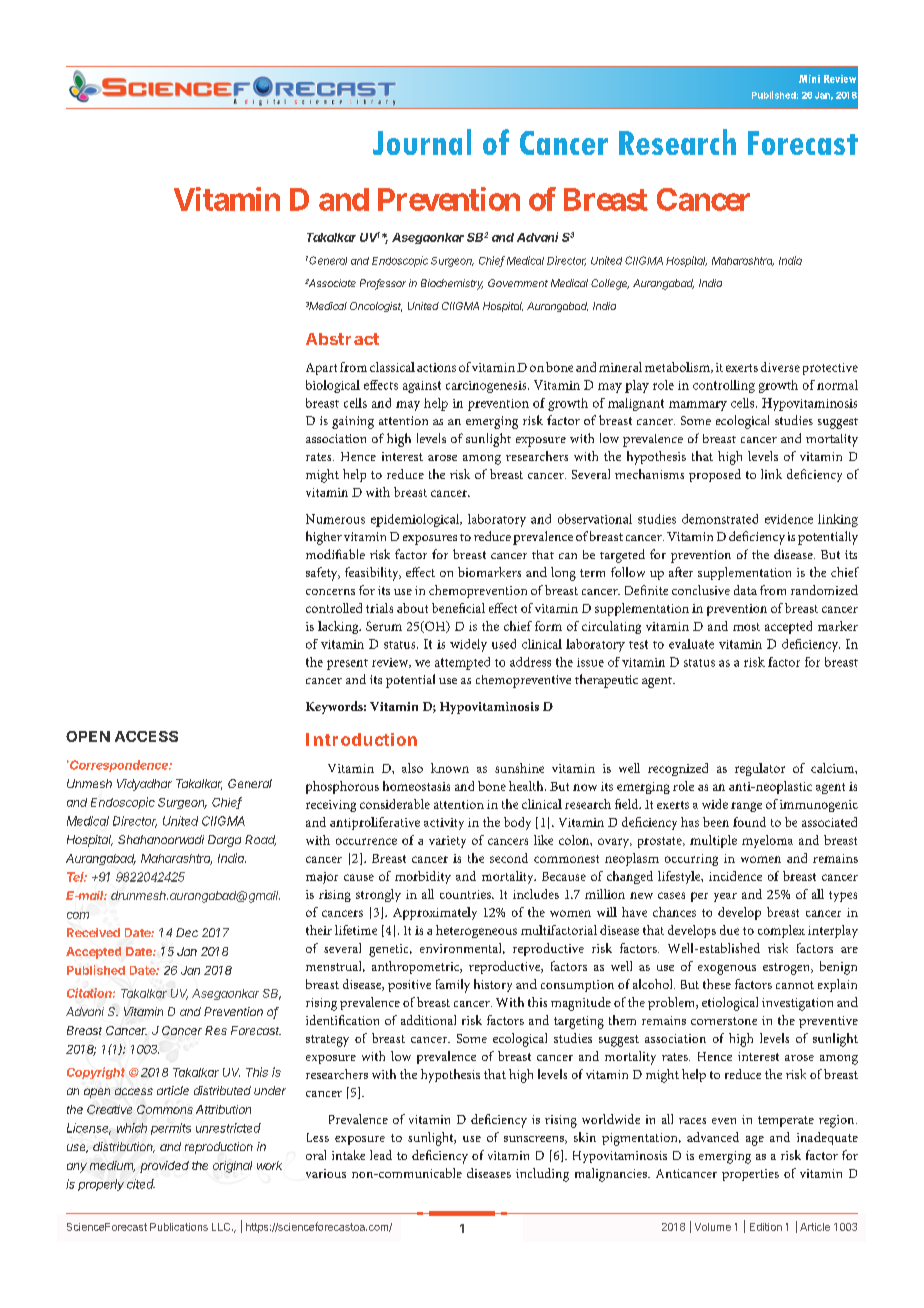 The width and height of the page is (924, 1308). What do you see at coordinates (422, 142) in the page?
I see `Journal` at bounding box center [422, 142].
